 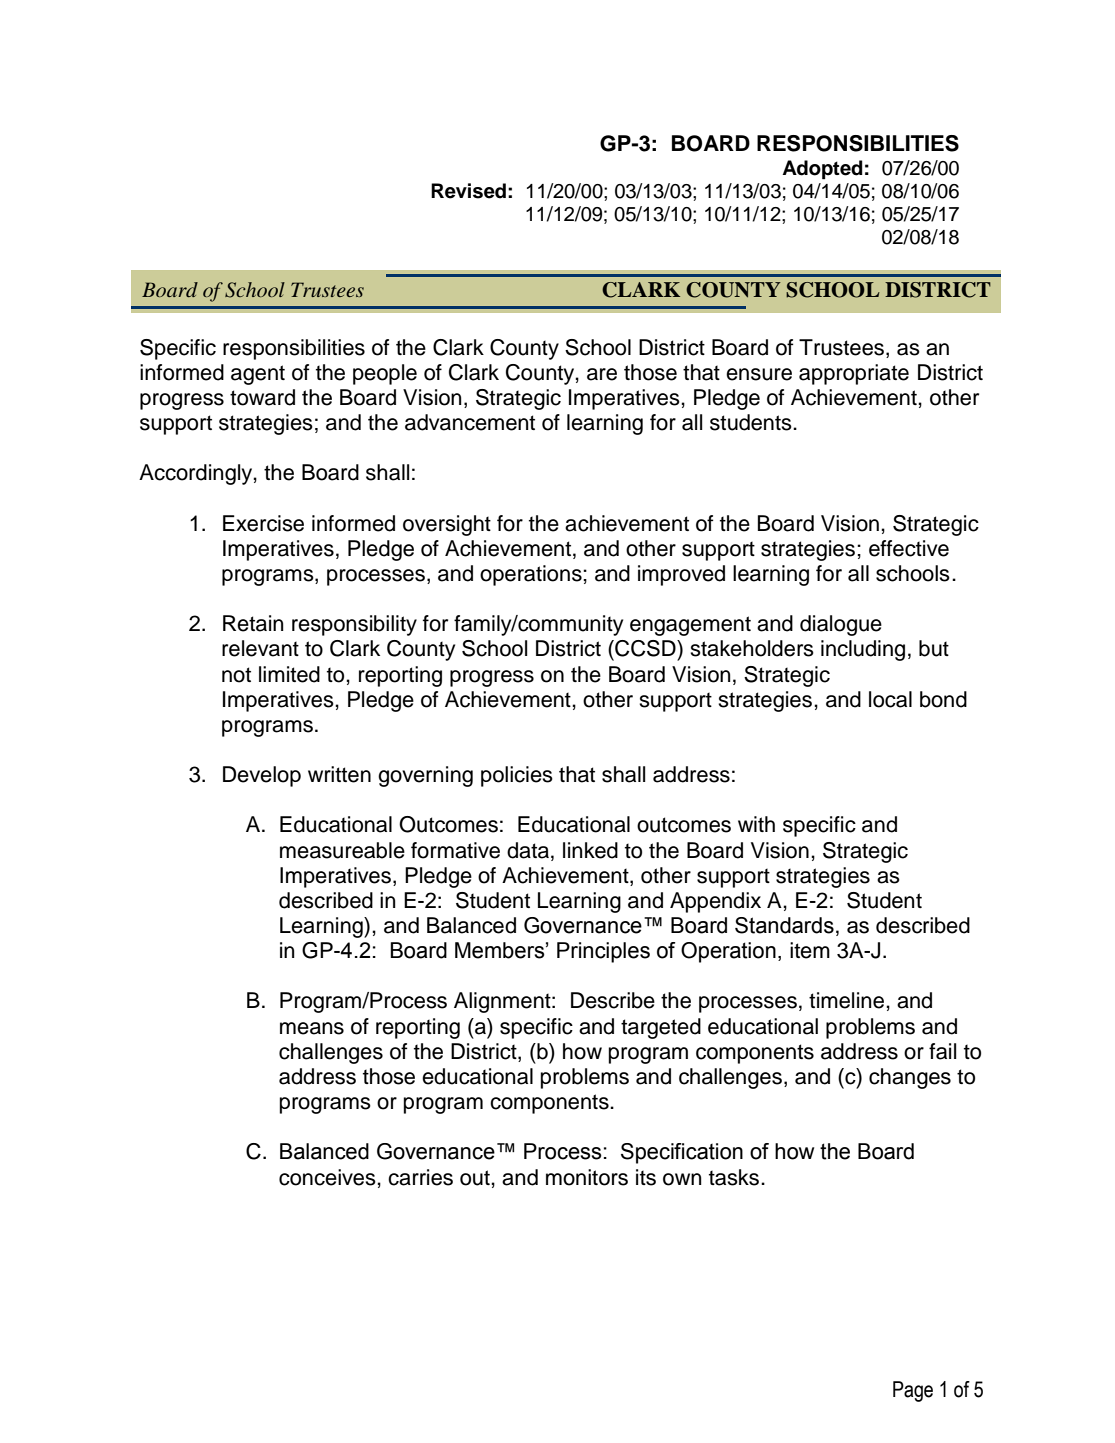 I want to click on carries, so click(x=420, y=1177).
